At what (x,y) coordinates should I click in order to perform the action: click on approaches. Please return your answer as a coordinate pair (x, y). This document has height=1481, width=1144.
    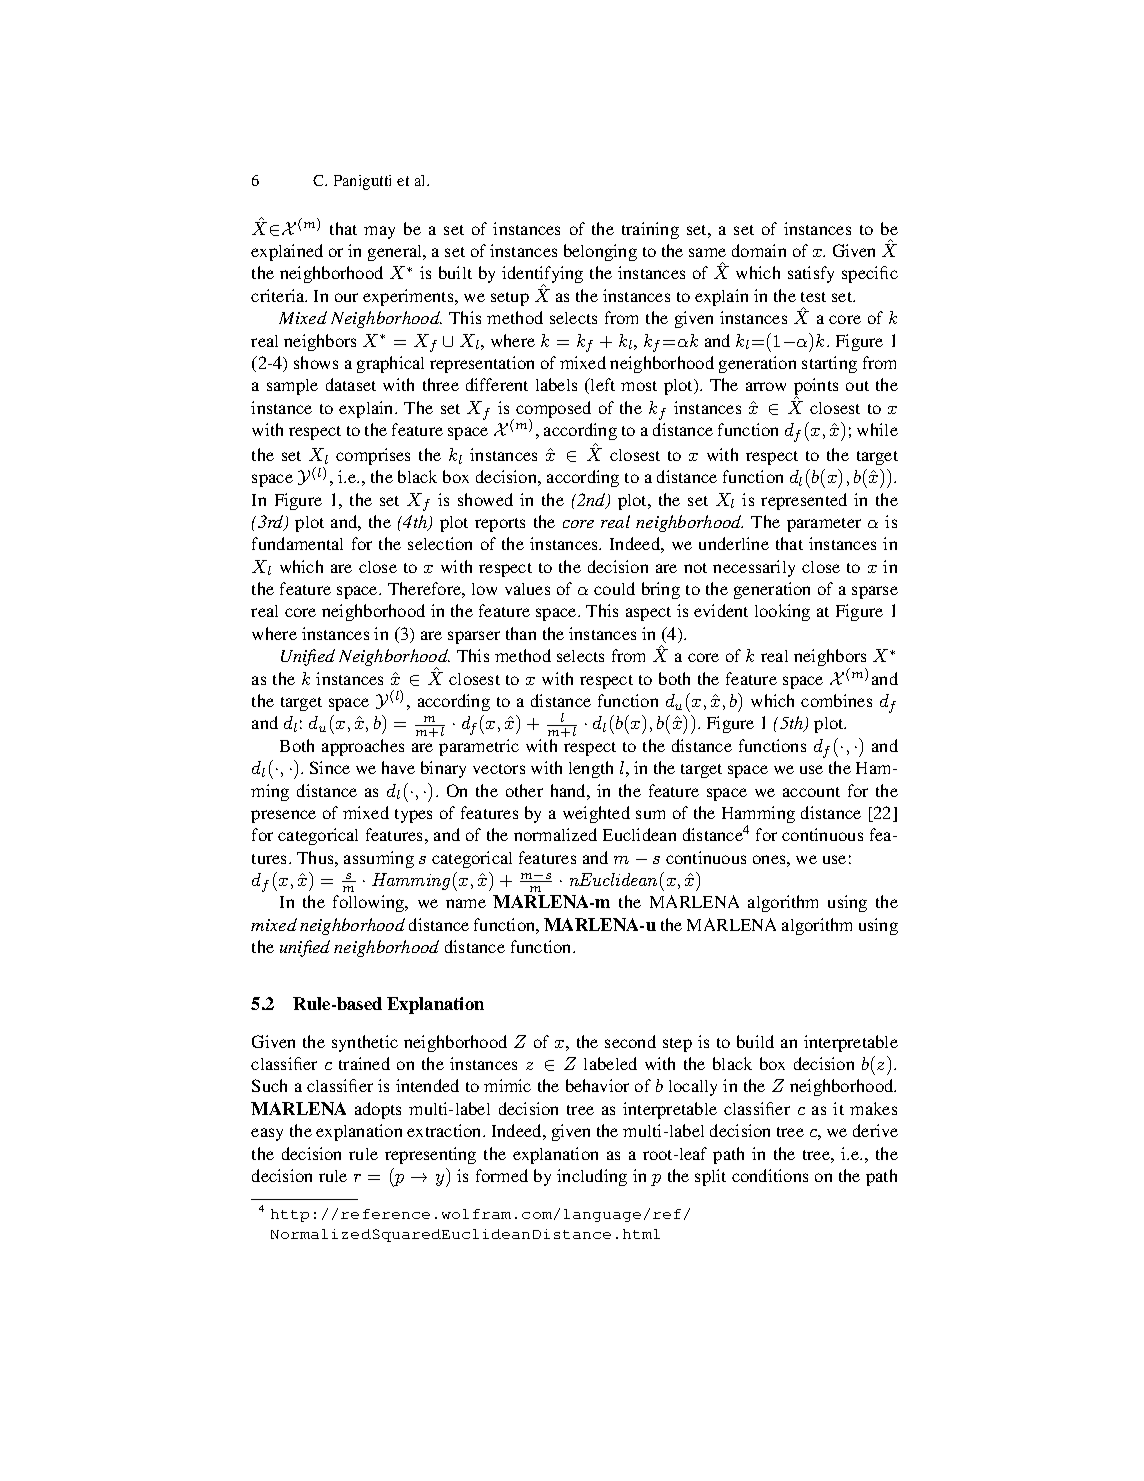
    Looking at the image, I should click on (363, 747).
